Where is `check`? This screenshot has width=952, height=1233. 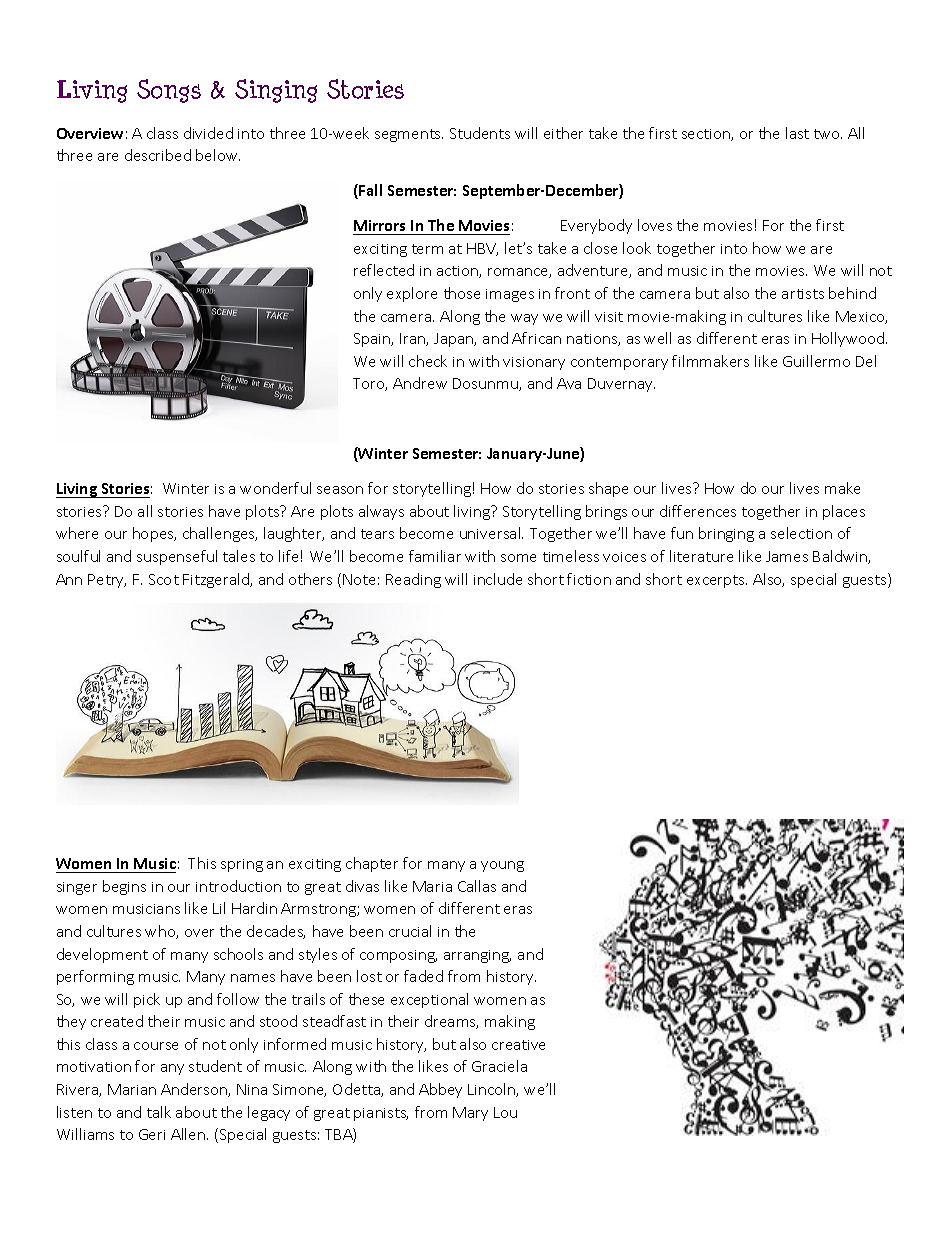 check is located at coordinates (428, 361).
